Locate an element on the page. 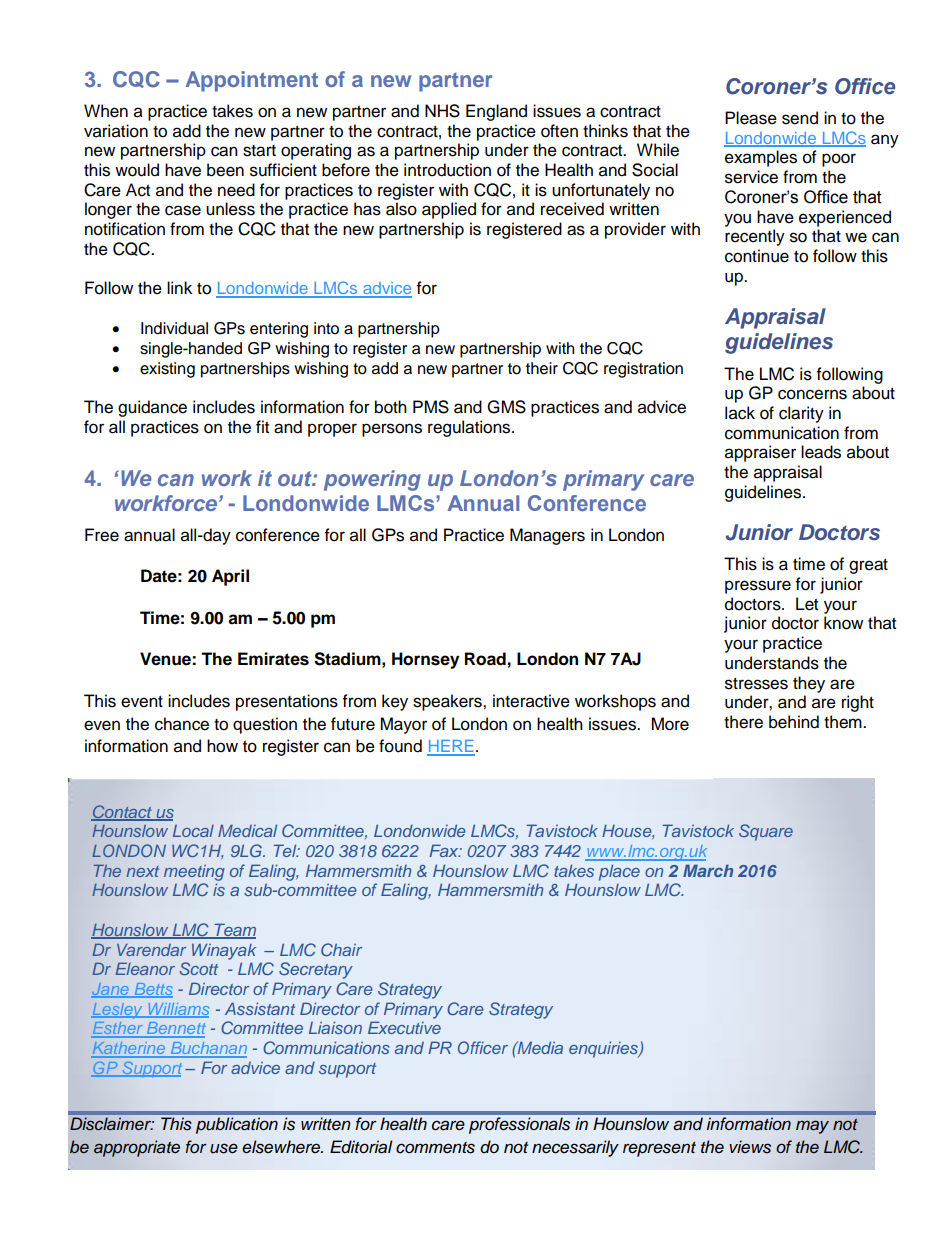  send is located at coordinates (800, 118).
